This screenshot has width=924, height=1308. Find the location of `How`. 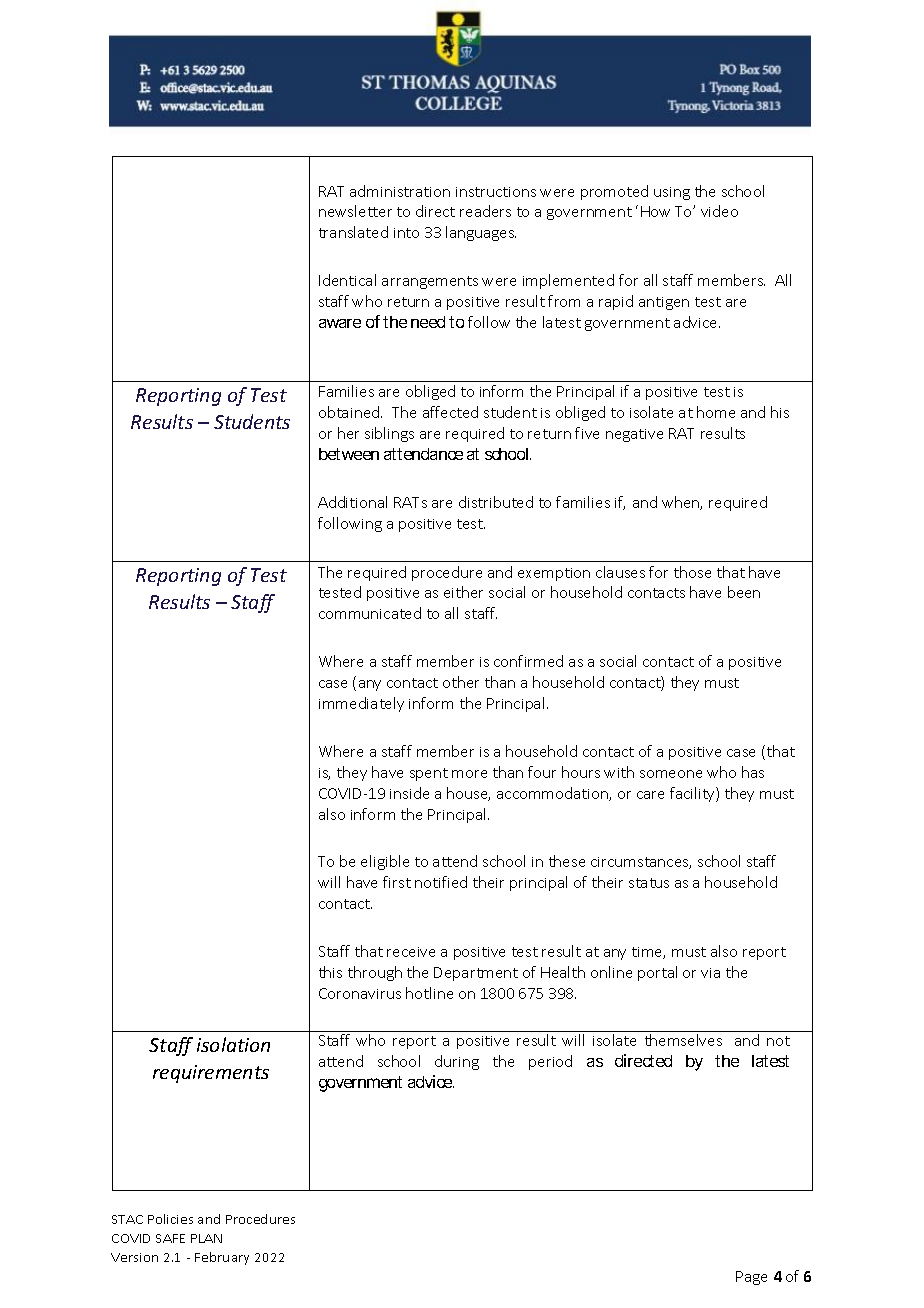

How is located at coordinates (655, 211).
